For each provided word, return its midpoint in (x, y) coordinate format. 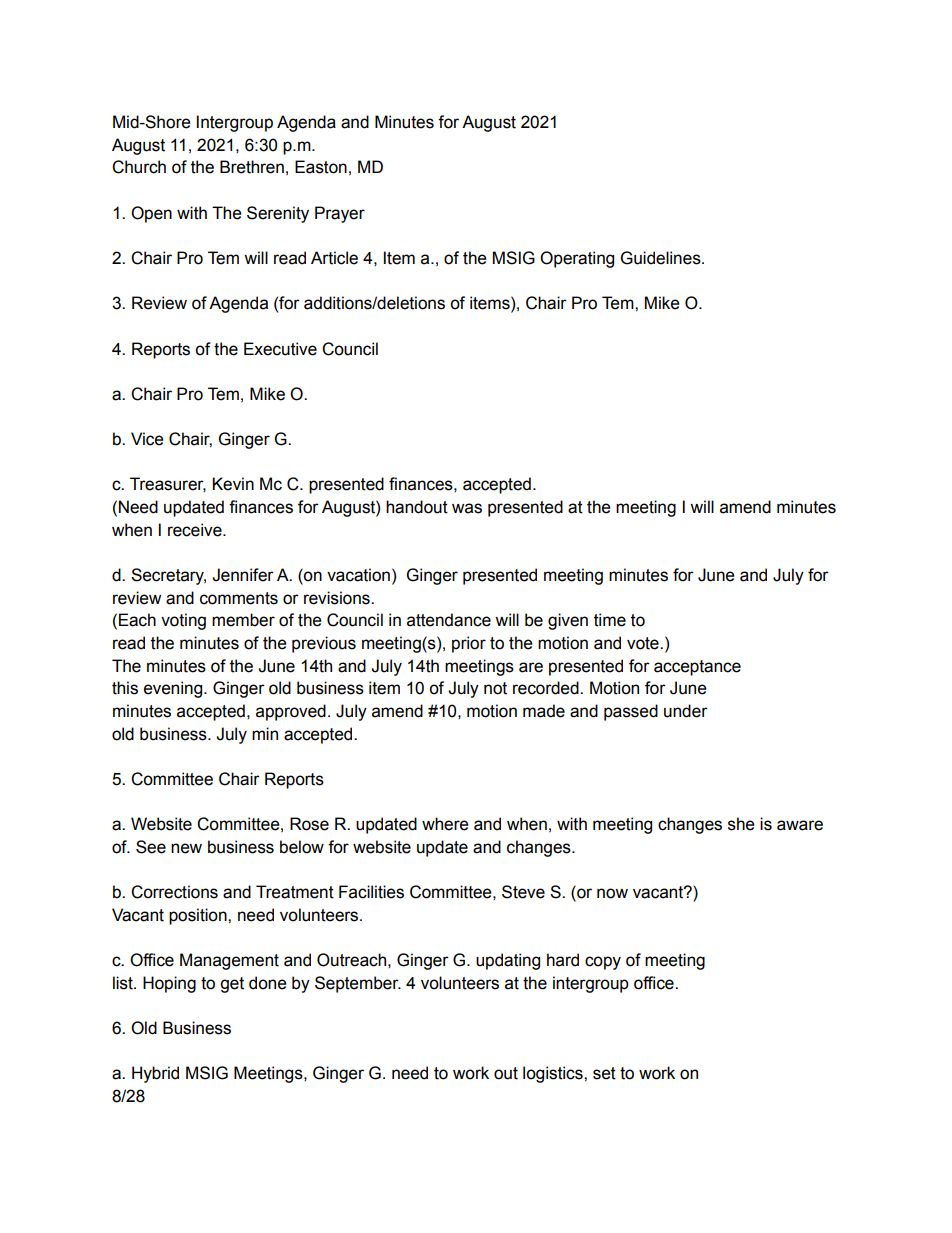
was (467, 508)
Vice (147, 439)
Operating (577, 259)
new (186, 848)
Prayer (340, 214)
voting (183, 621)
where (445, 824)
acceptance (697, 668)
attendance (449, 620)
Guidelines (662, 258)
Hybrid (155, 1074)
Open (151, 214)
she (741, 824)
